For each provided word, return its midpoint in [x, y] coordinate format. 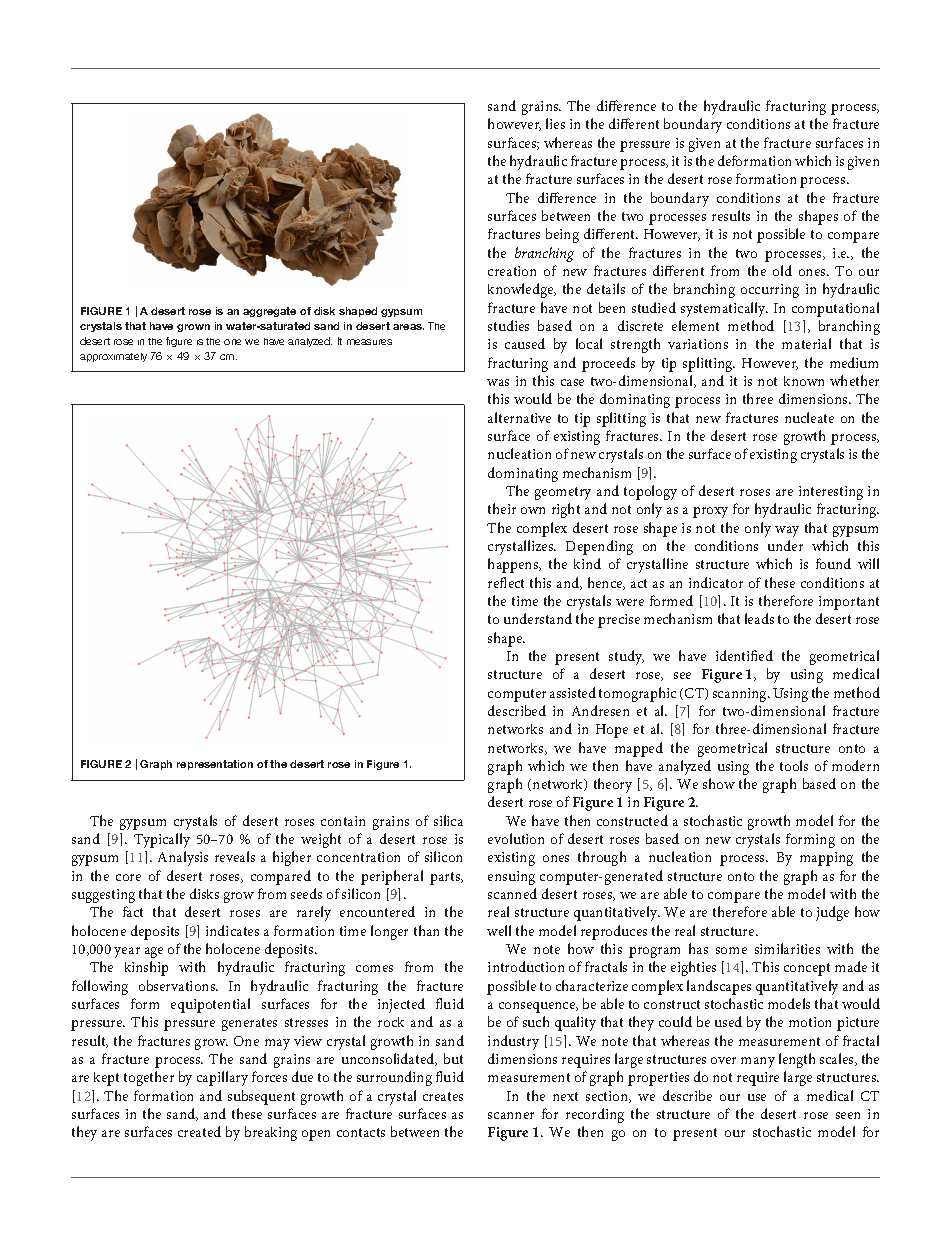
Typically [162, 840]
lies [555, 123]
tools [794, 765]
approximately [113, 357]
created [199, 1131]
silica [448, 820]
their [502, 508]
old [782, 270]
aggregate [269, 312]
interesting [831, 493]
